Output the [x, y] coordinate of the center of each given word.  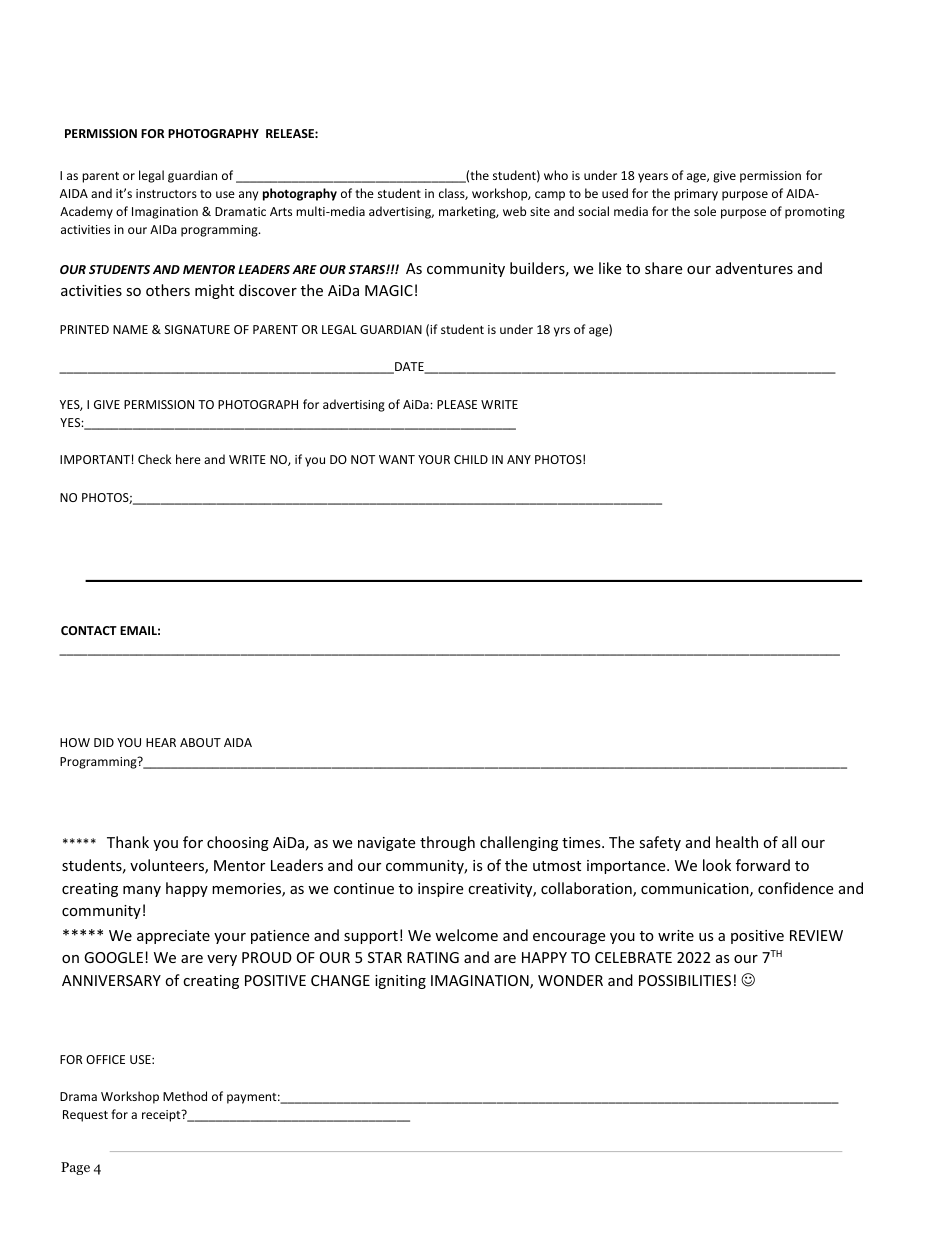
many [142, 891]
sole [705, 211]
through [447, 843]
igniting [400, 982]
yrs [562, 332]
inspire [440, 890]
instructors [166, 193]
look [717, 865]
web [514, 211]
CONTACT [89, 630]
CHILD [471, 459]
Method [185, 1096]
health [737, 842]
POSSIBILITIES [685, 980]
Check [154, 459]
